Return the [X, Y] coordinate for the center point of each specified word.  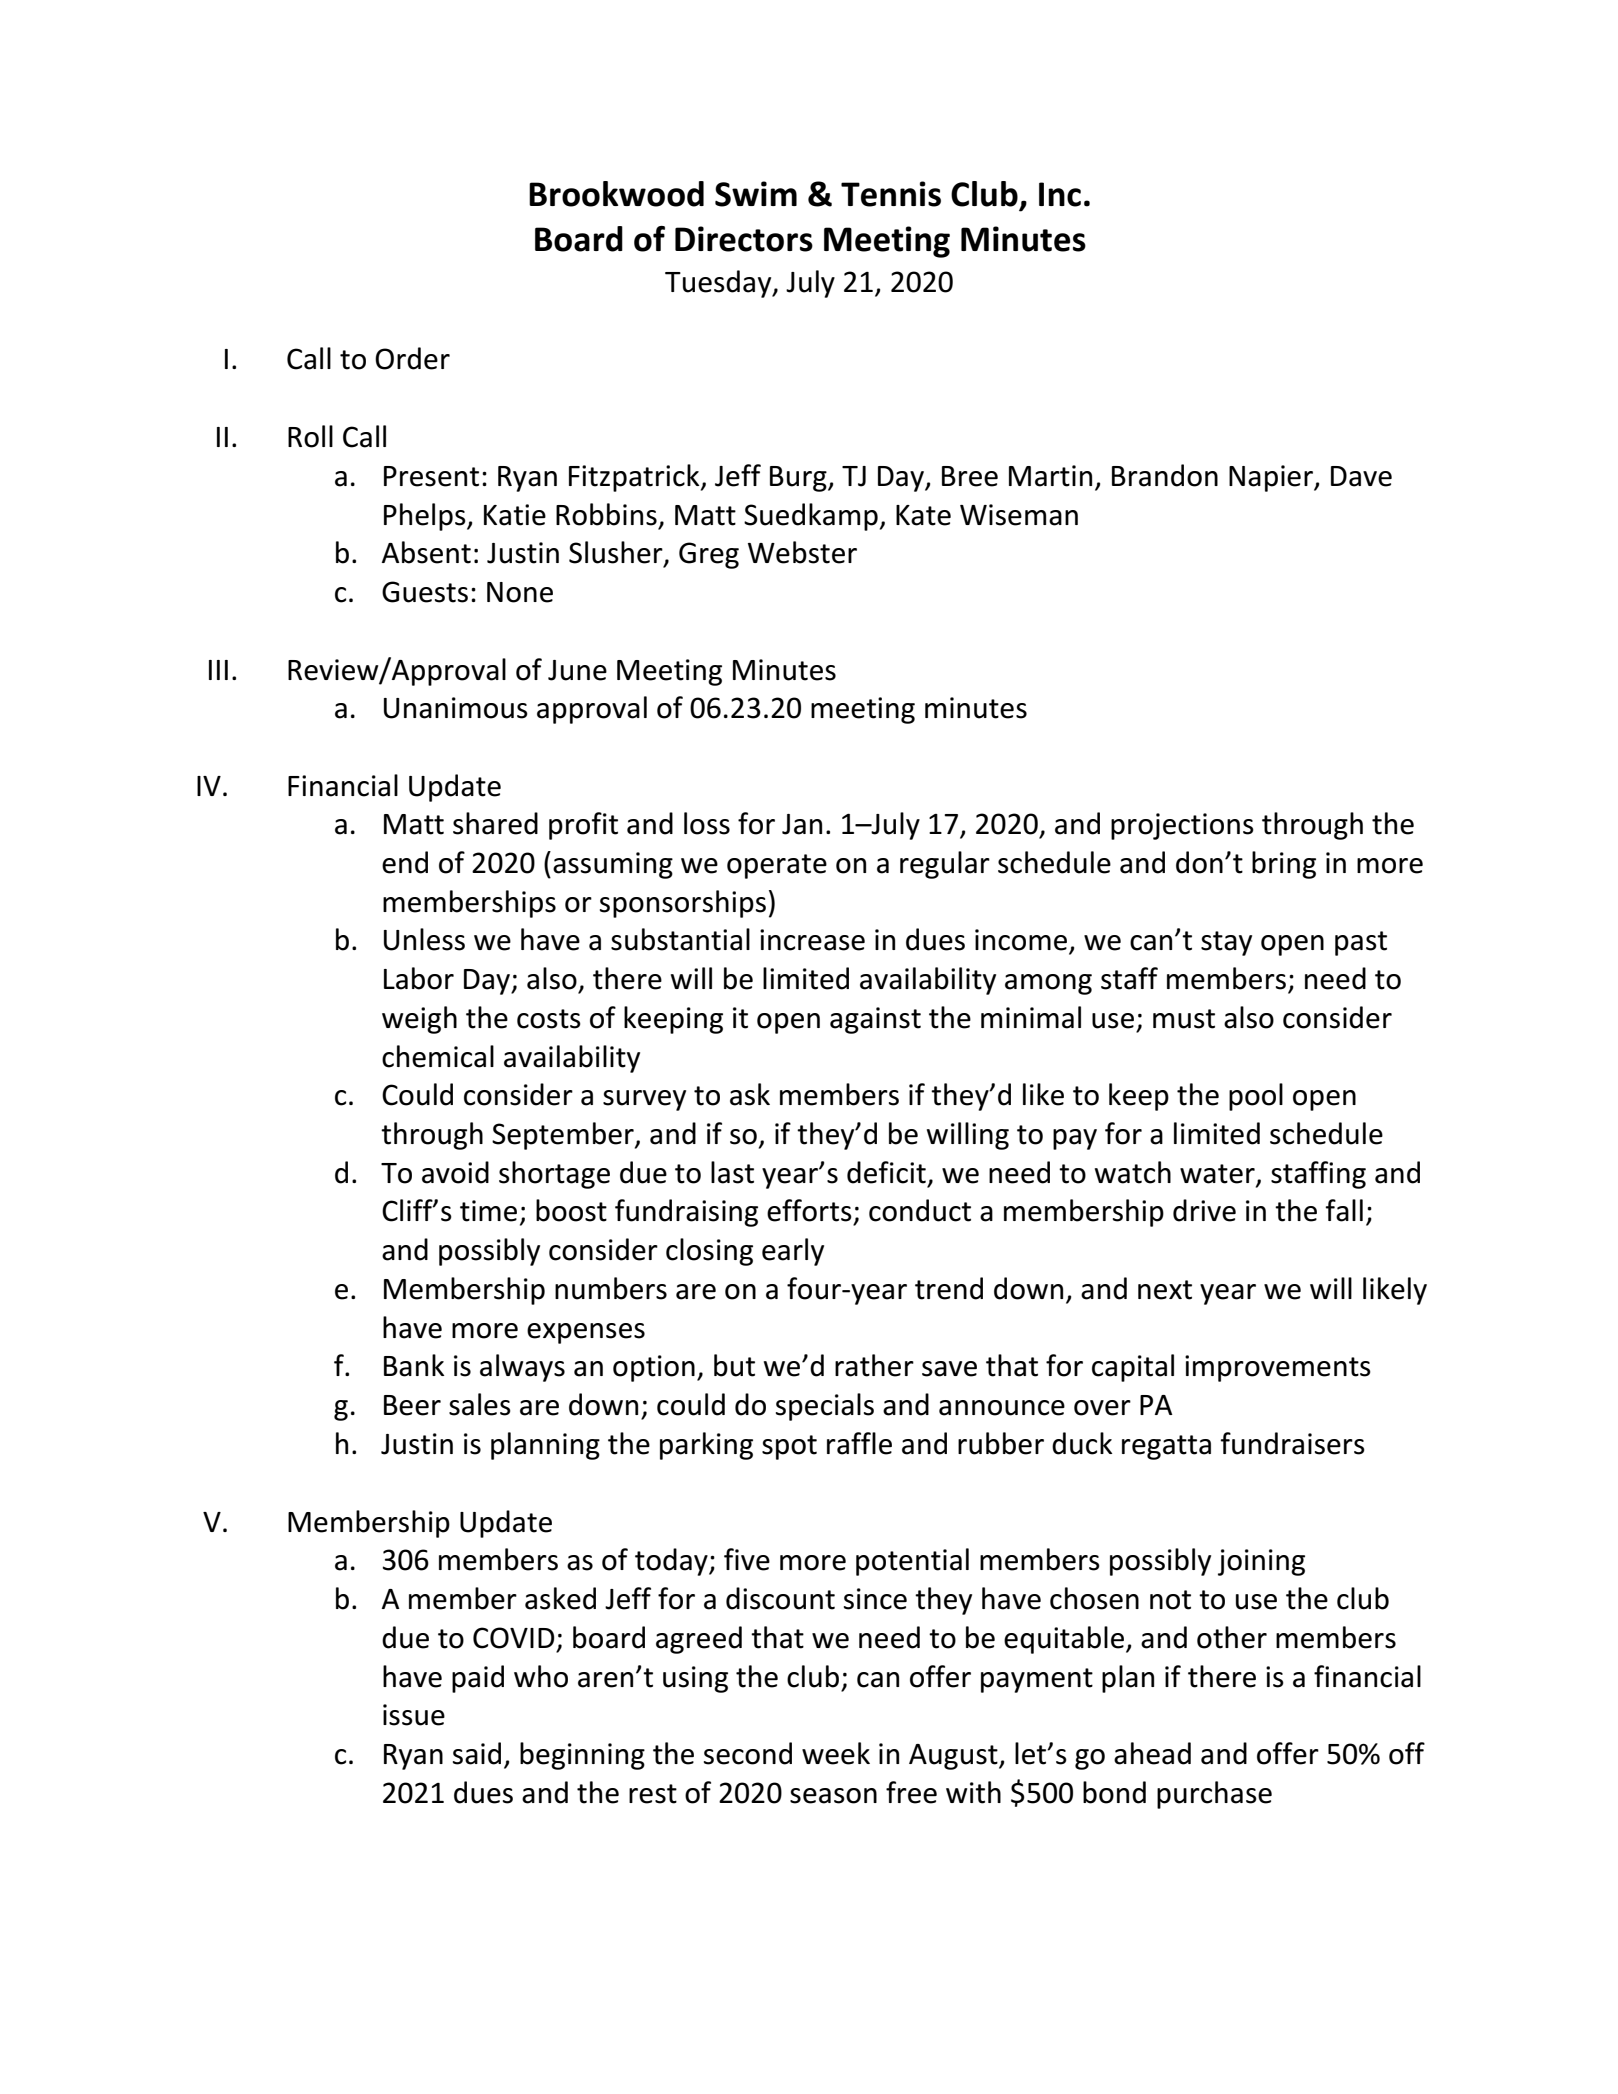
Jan [802, 824]
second [748, 1753]
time [488, 1211]
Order [412, 358]
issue [414, 1715]
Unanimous [456, 708]
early [793, 1252]
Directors [744, 239]
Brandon [1165, 475]
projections [1182, 826]
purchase [1214, 1795]
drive [1204, 1210]
